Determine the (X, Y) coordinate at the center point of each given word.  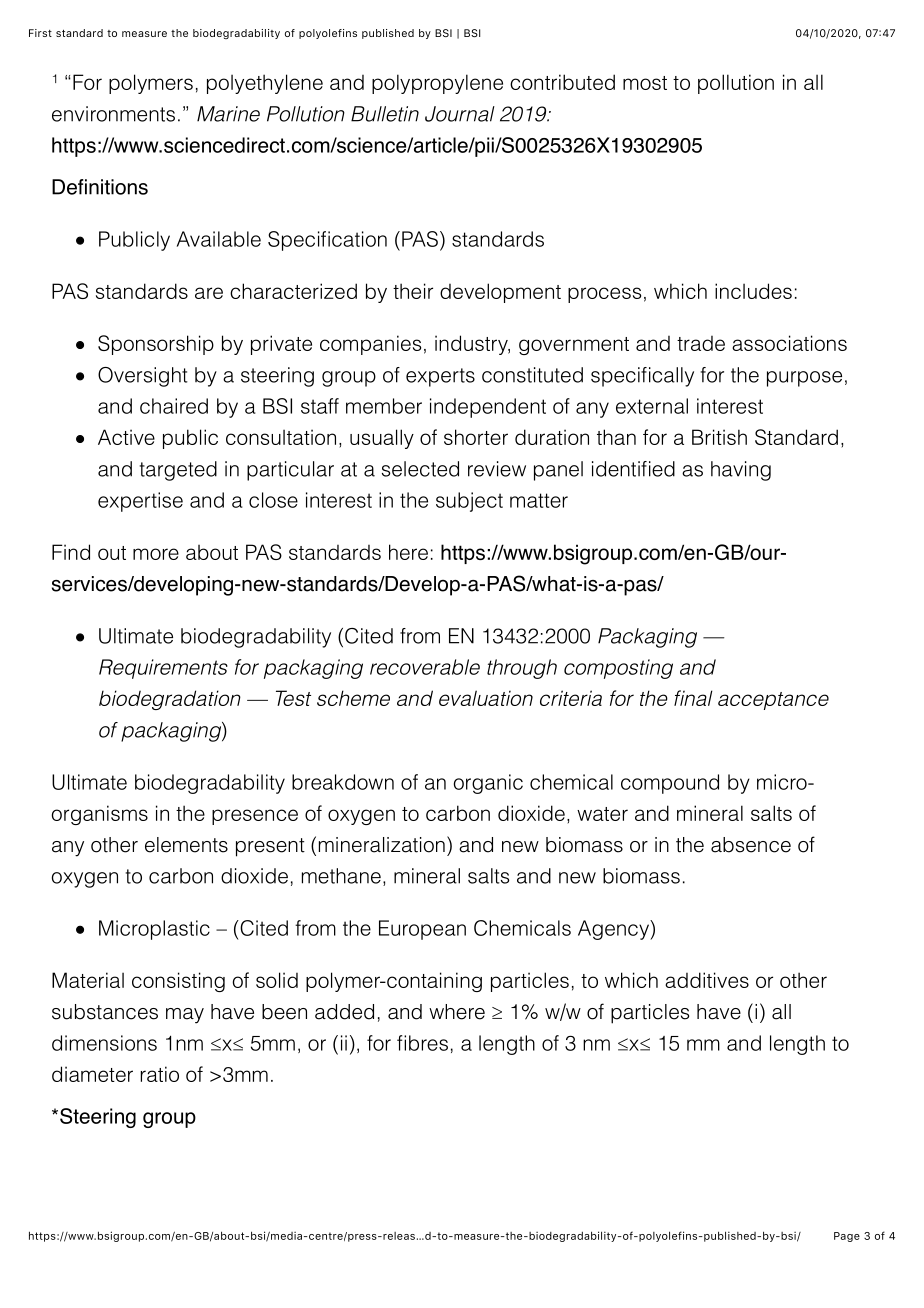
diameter (92, 1074)
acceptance (773, 701)
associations (789, 343)
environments (113, 114)
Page (847, 1237)
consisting (178, 982)
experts (440, 377)
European (422, 930)
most (645, 83)
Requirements (163, 669)
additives (707, 980)
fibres (422, 1043)
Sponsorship (156, 345)
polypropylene (437, 84)
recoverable (425, 667)
